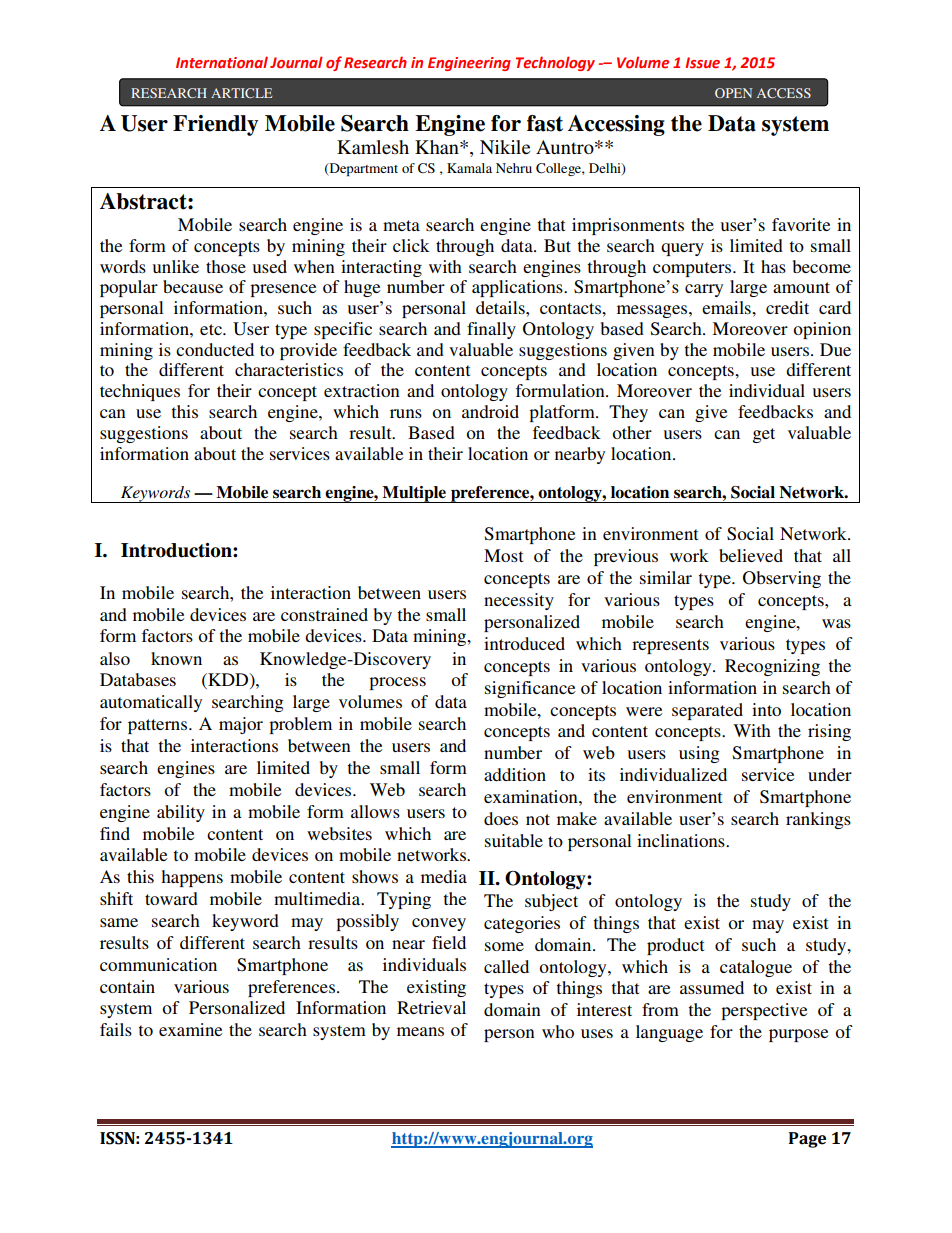 This screenshot has height=1233, width=952. What do you see at coordinates (420, 1031) in the screenshot?
I see `means` at bounding box center [420, 1031].
